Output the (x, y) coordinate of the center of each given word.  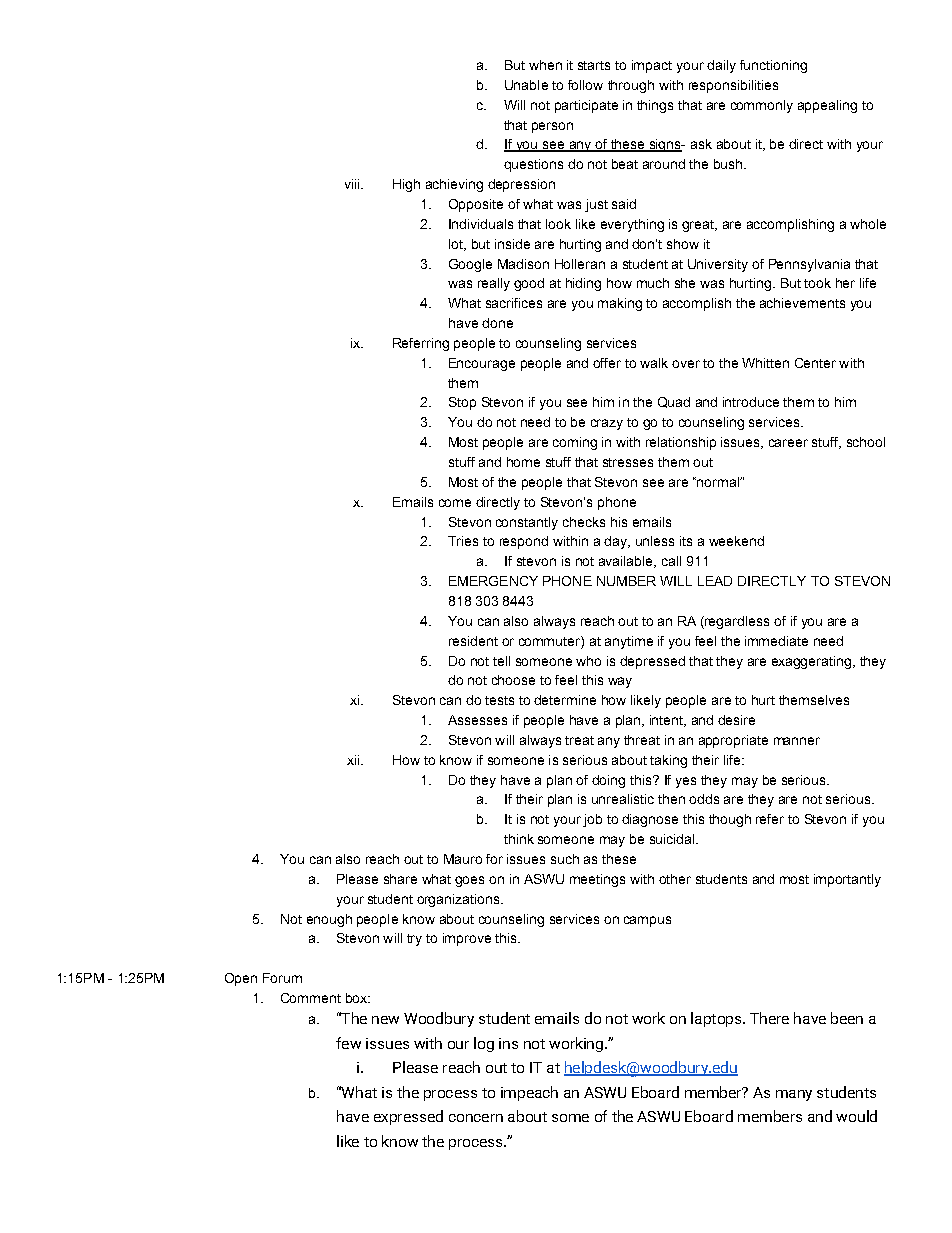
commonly (762, 106)
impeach (529, 1093)
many (794, 1095)
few (348, 1043)
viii (353, 184)
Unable (526, 85)
